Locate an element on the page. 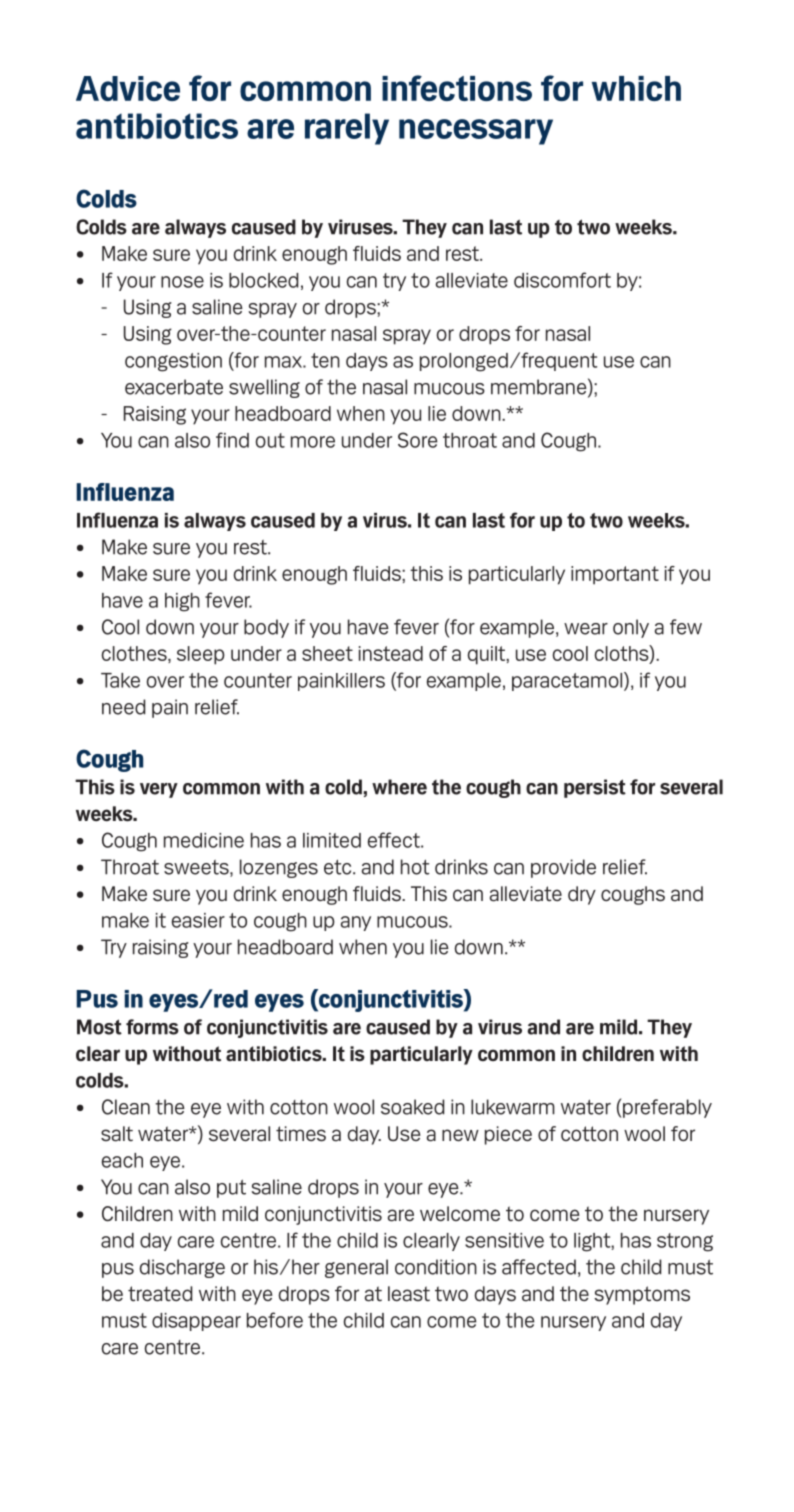 The image size is (794, 1512). dry is located at coordinates (582, 895).
